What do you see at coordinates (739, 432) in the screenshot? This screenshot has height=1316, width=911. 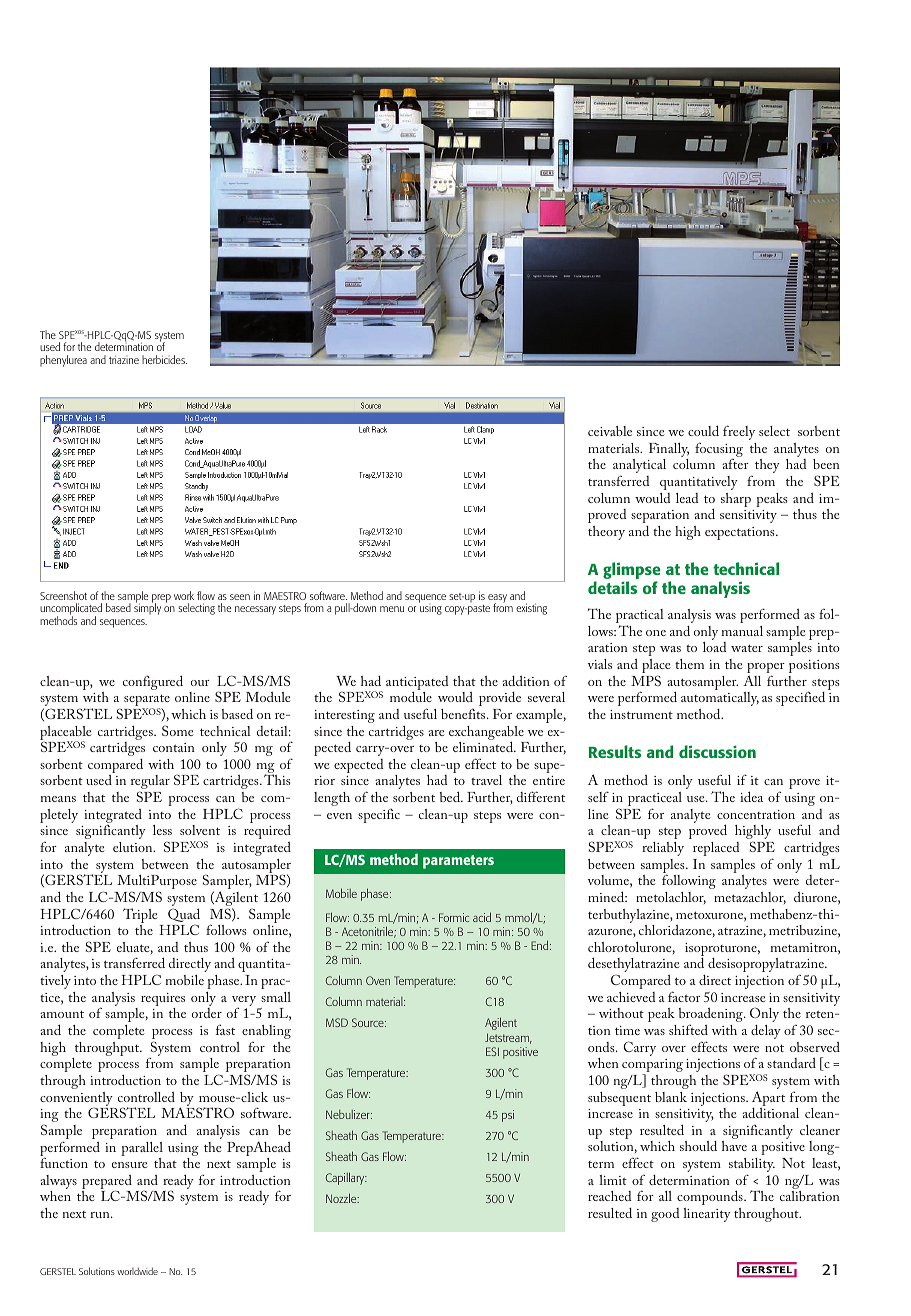 I see `freely` at bounding box center [739, 432].
